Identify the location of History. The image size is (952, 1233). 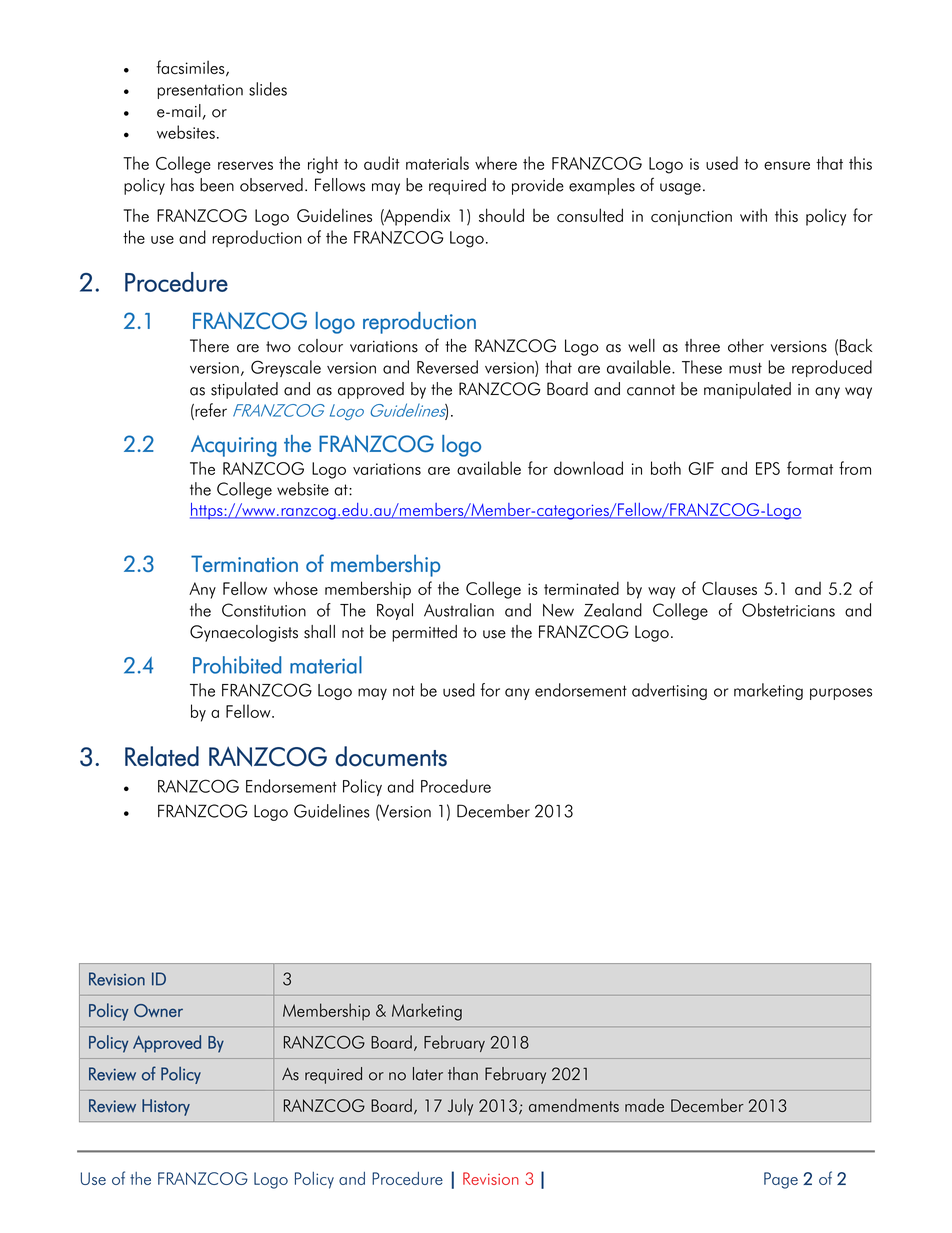
(166, 1107).
